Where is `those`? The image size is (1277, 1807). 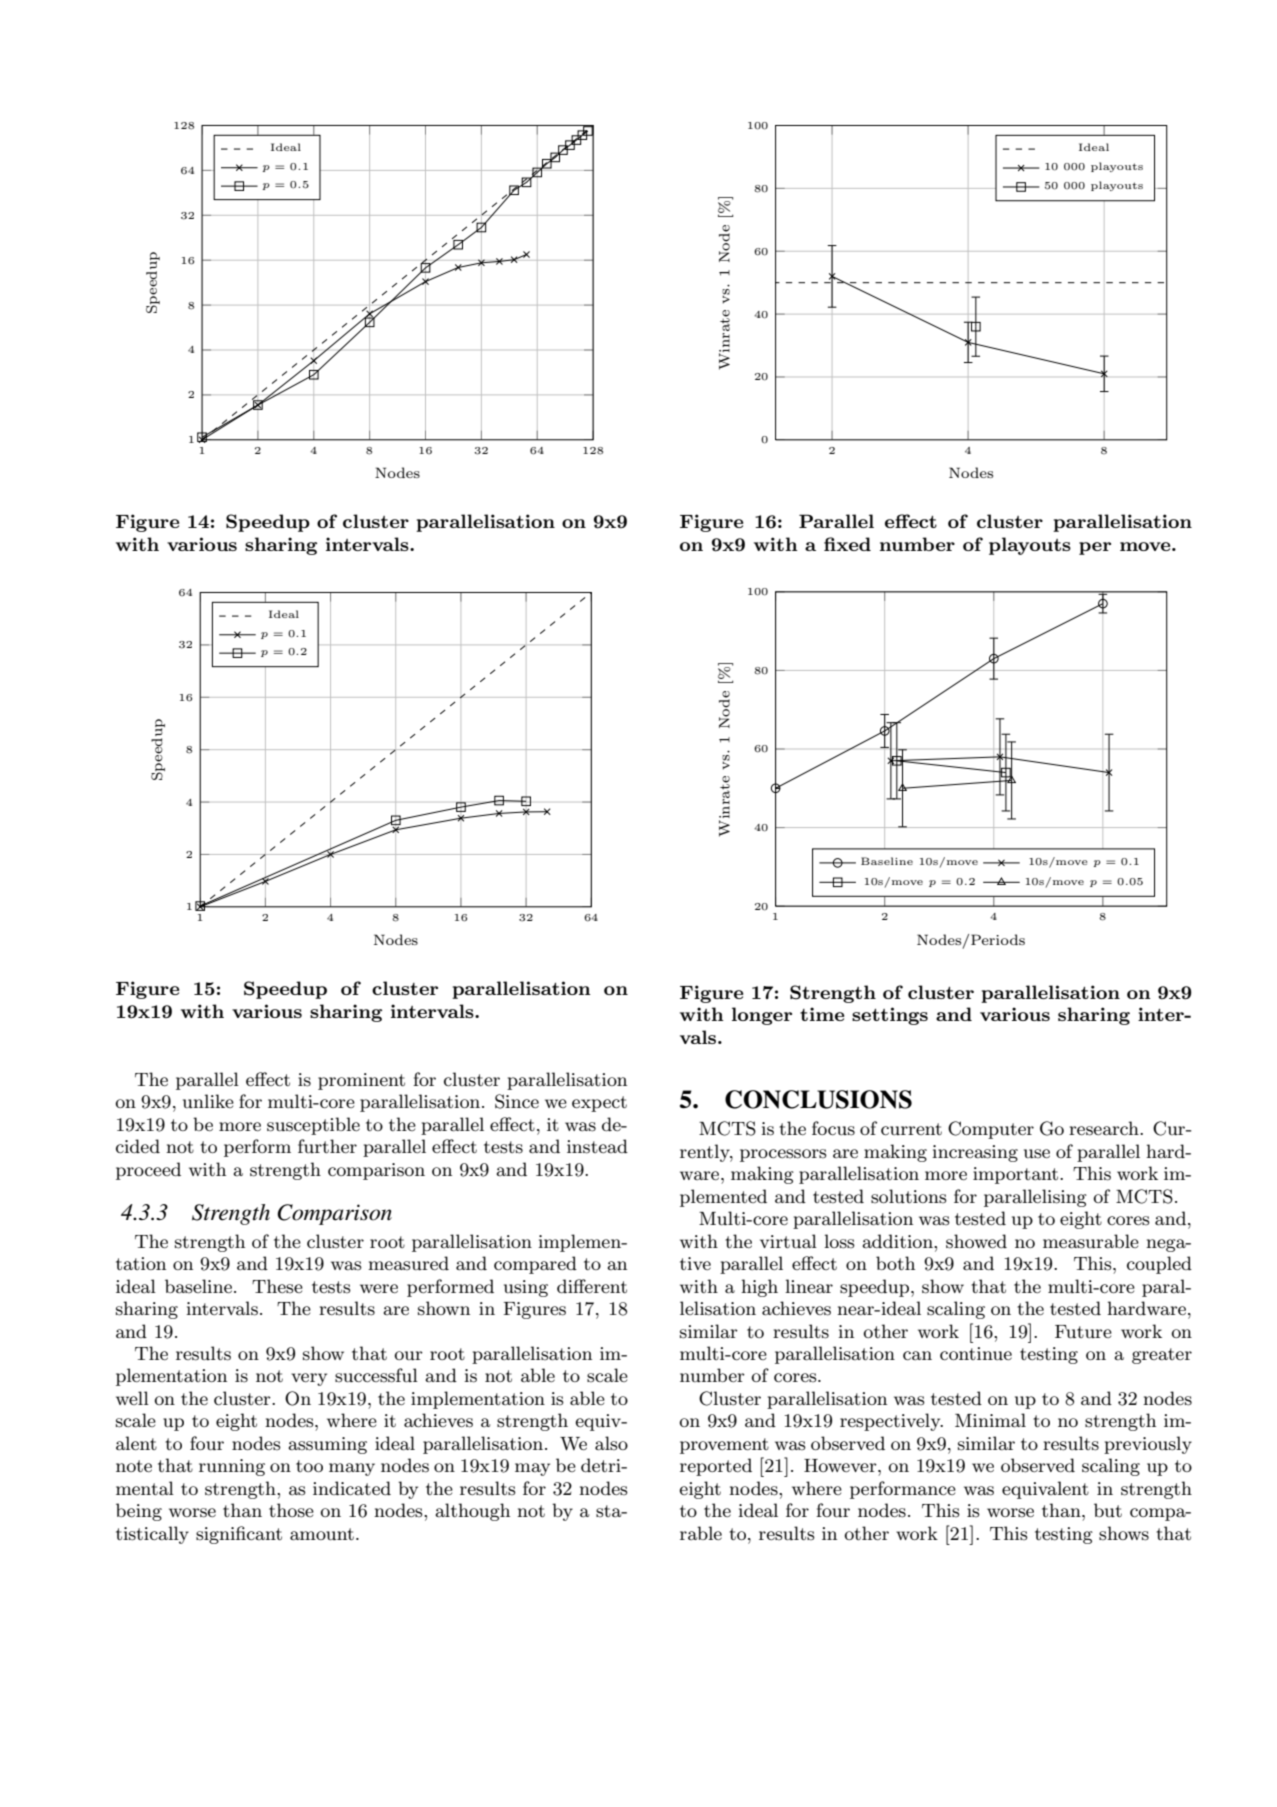 those is located at coordinates (291, 1510).
